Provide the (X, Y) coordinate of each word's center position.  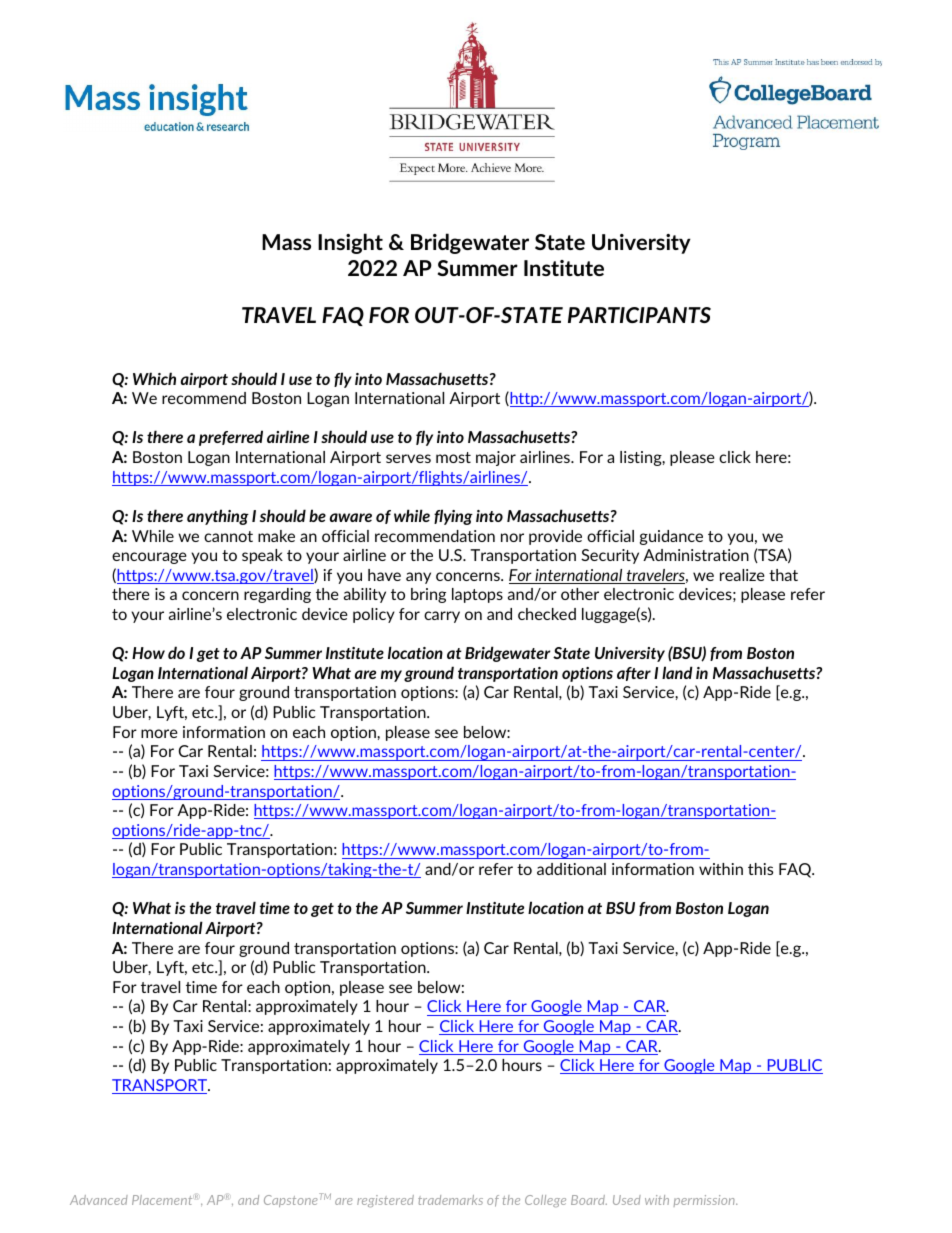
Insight (350, 243)
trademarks (450, 1200)
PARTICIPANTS (639, 315)
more (159, 733)
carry (442, 617)
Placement (162, 1200)
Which (154, 378)
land (677, 672)
